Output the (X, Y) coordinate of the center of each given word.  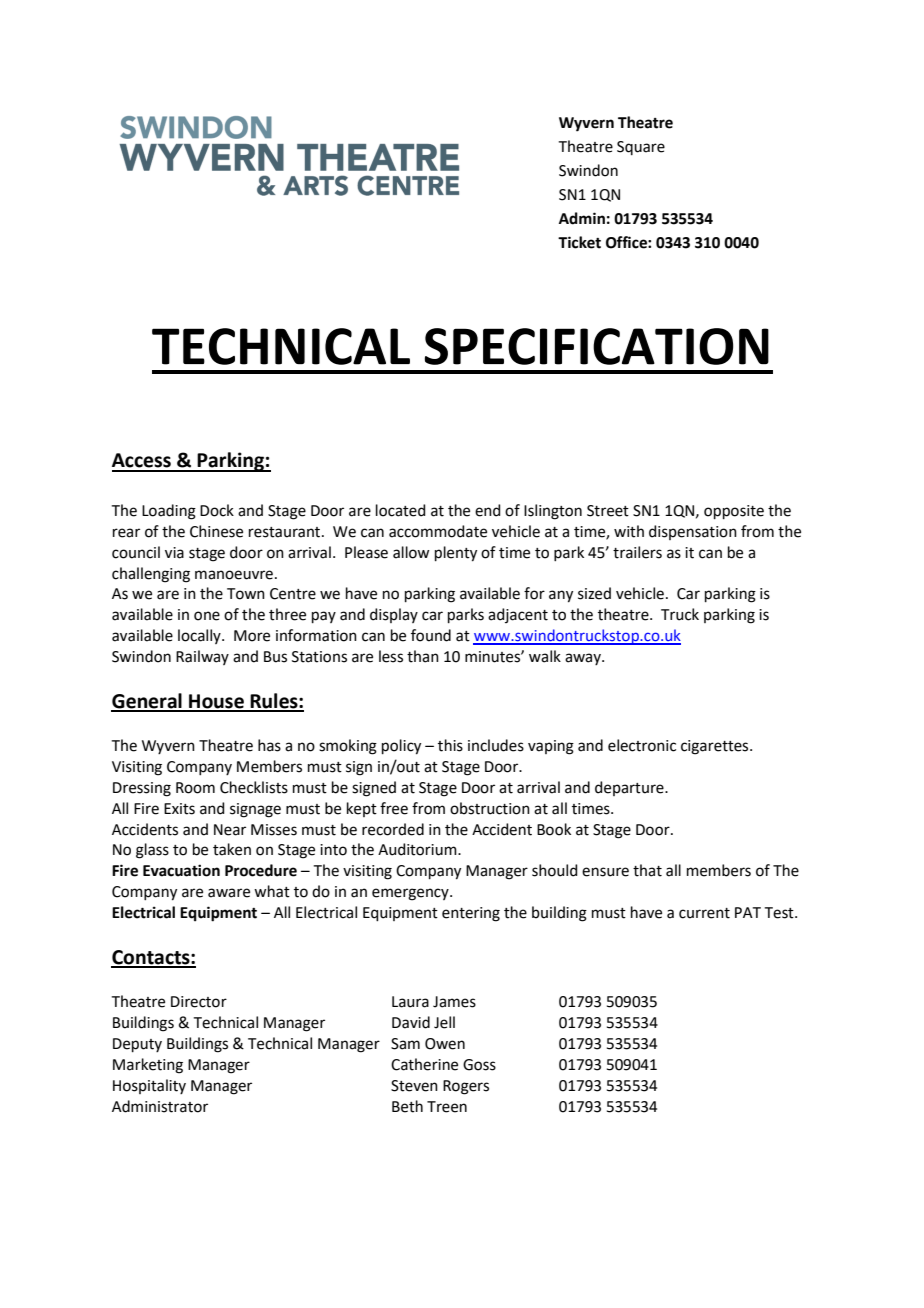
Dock (217, 510)
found (431, 635)
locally (200, 636)
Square (641, 148)
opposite (734, 512)
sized (594, 593)
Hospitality (149, 1086)
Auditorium (418, 849)
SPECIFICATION (597, 346)
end (488, 510)
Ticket (579, 242)
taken (232, 849)
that (647, 870)
